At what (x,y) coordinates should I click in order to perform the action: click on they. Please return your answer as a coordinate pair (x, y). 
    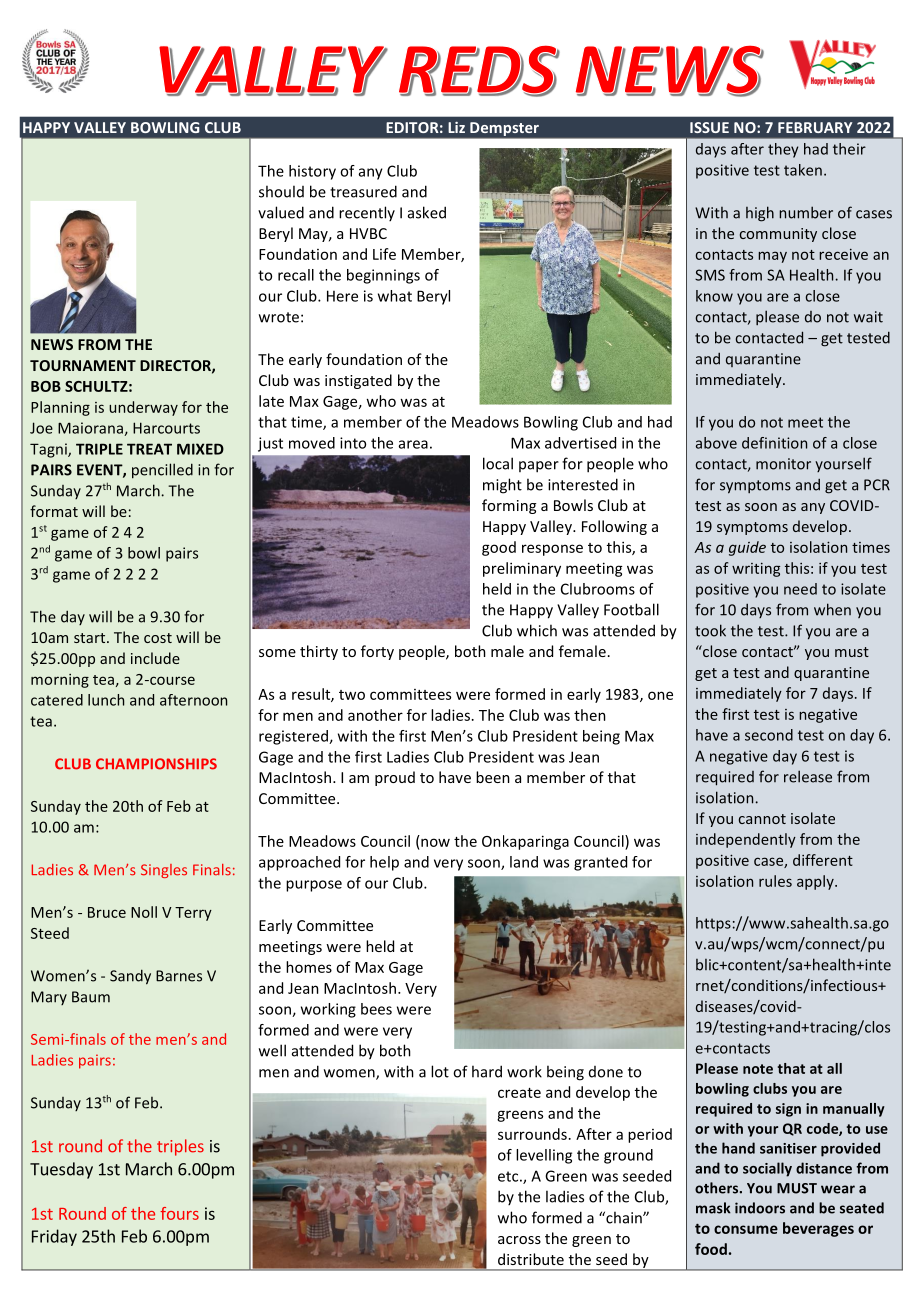
    Looking at the image, I should click on (783, 150).
